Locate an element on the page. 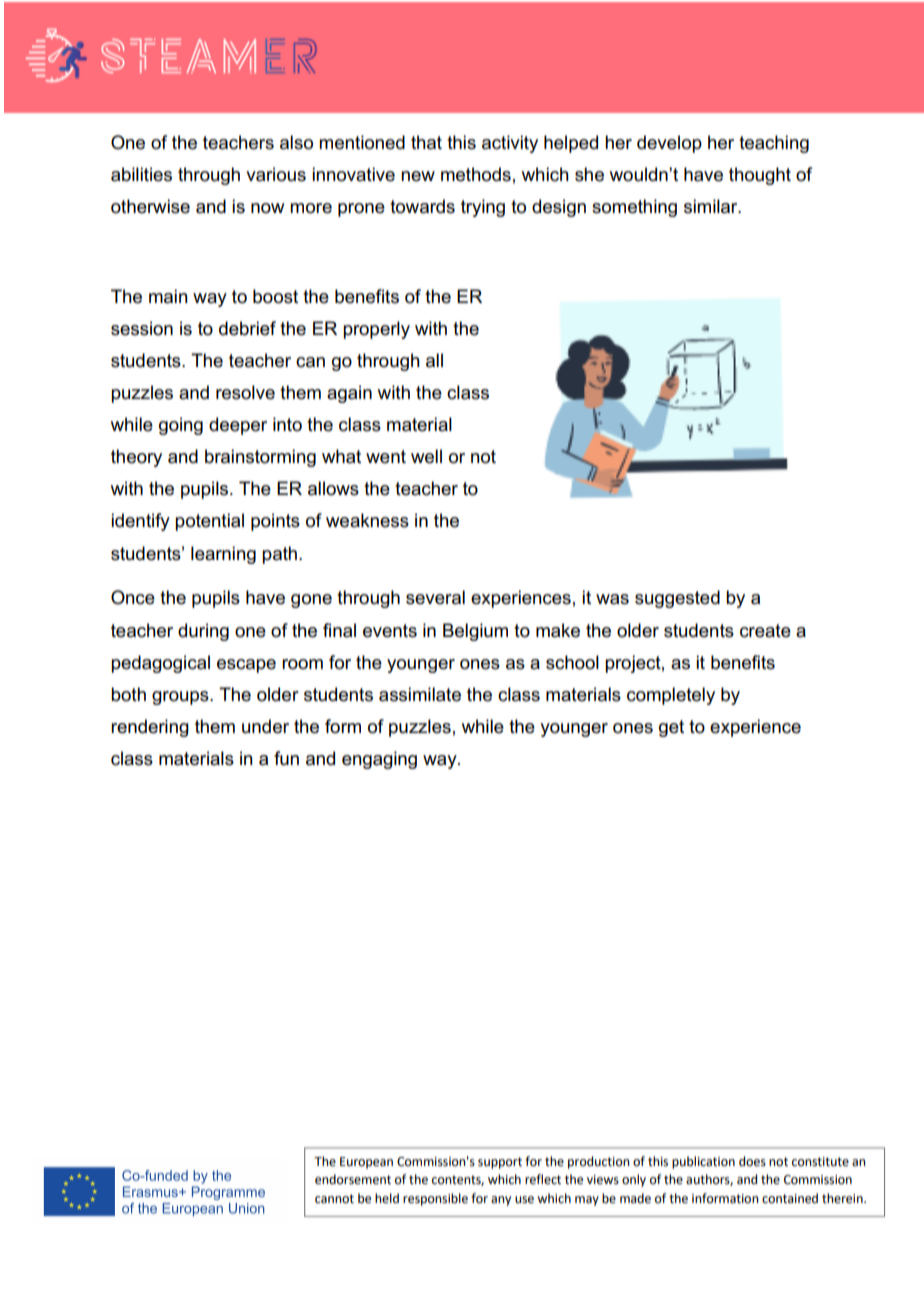  support is located at coordinates (500, 1163).
